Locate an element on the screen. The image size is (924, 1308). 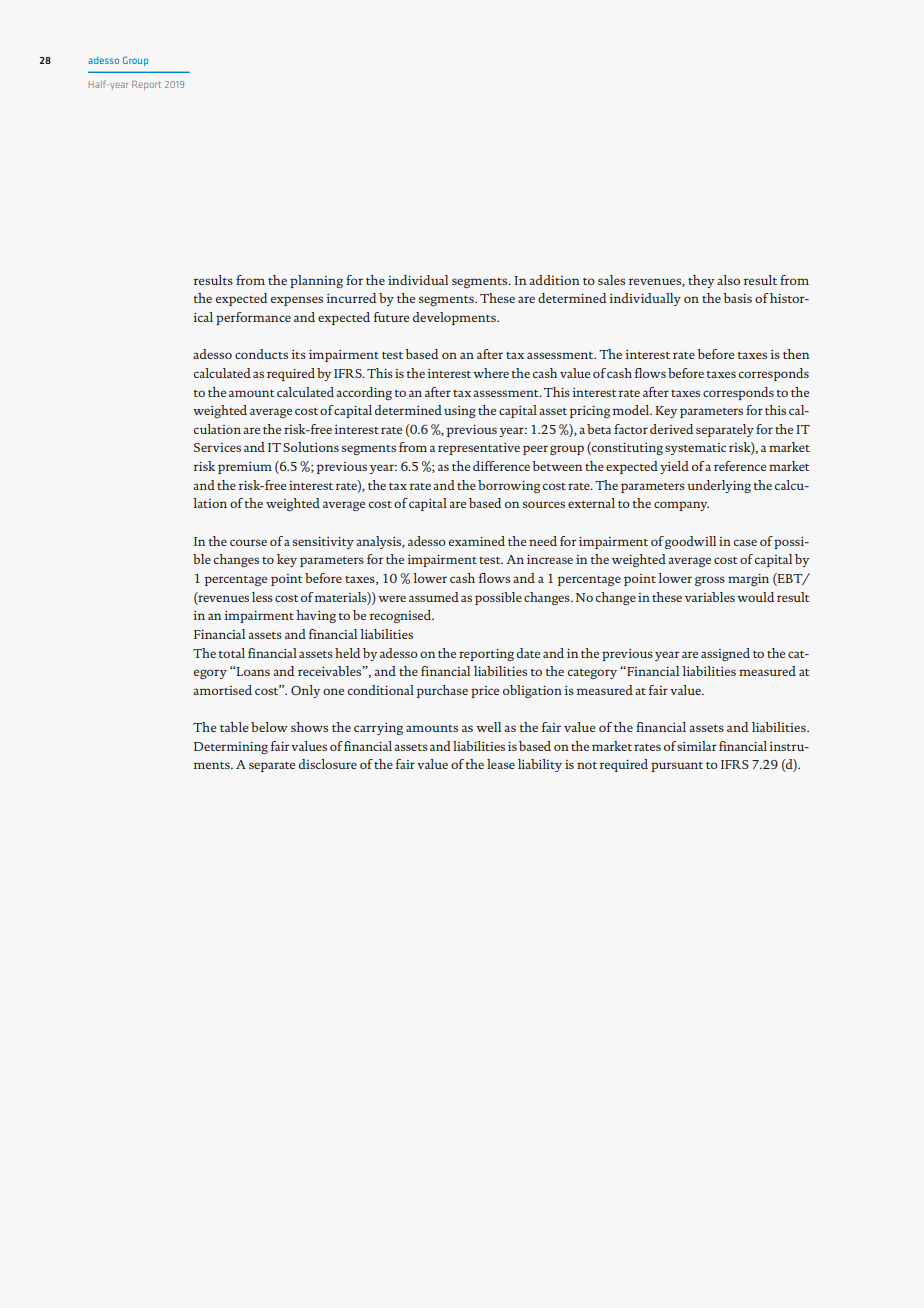
Solutions is located at coordinates (311, 447).
